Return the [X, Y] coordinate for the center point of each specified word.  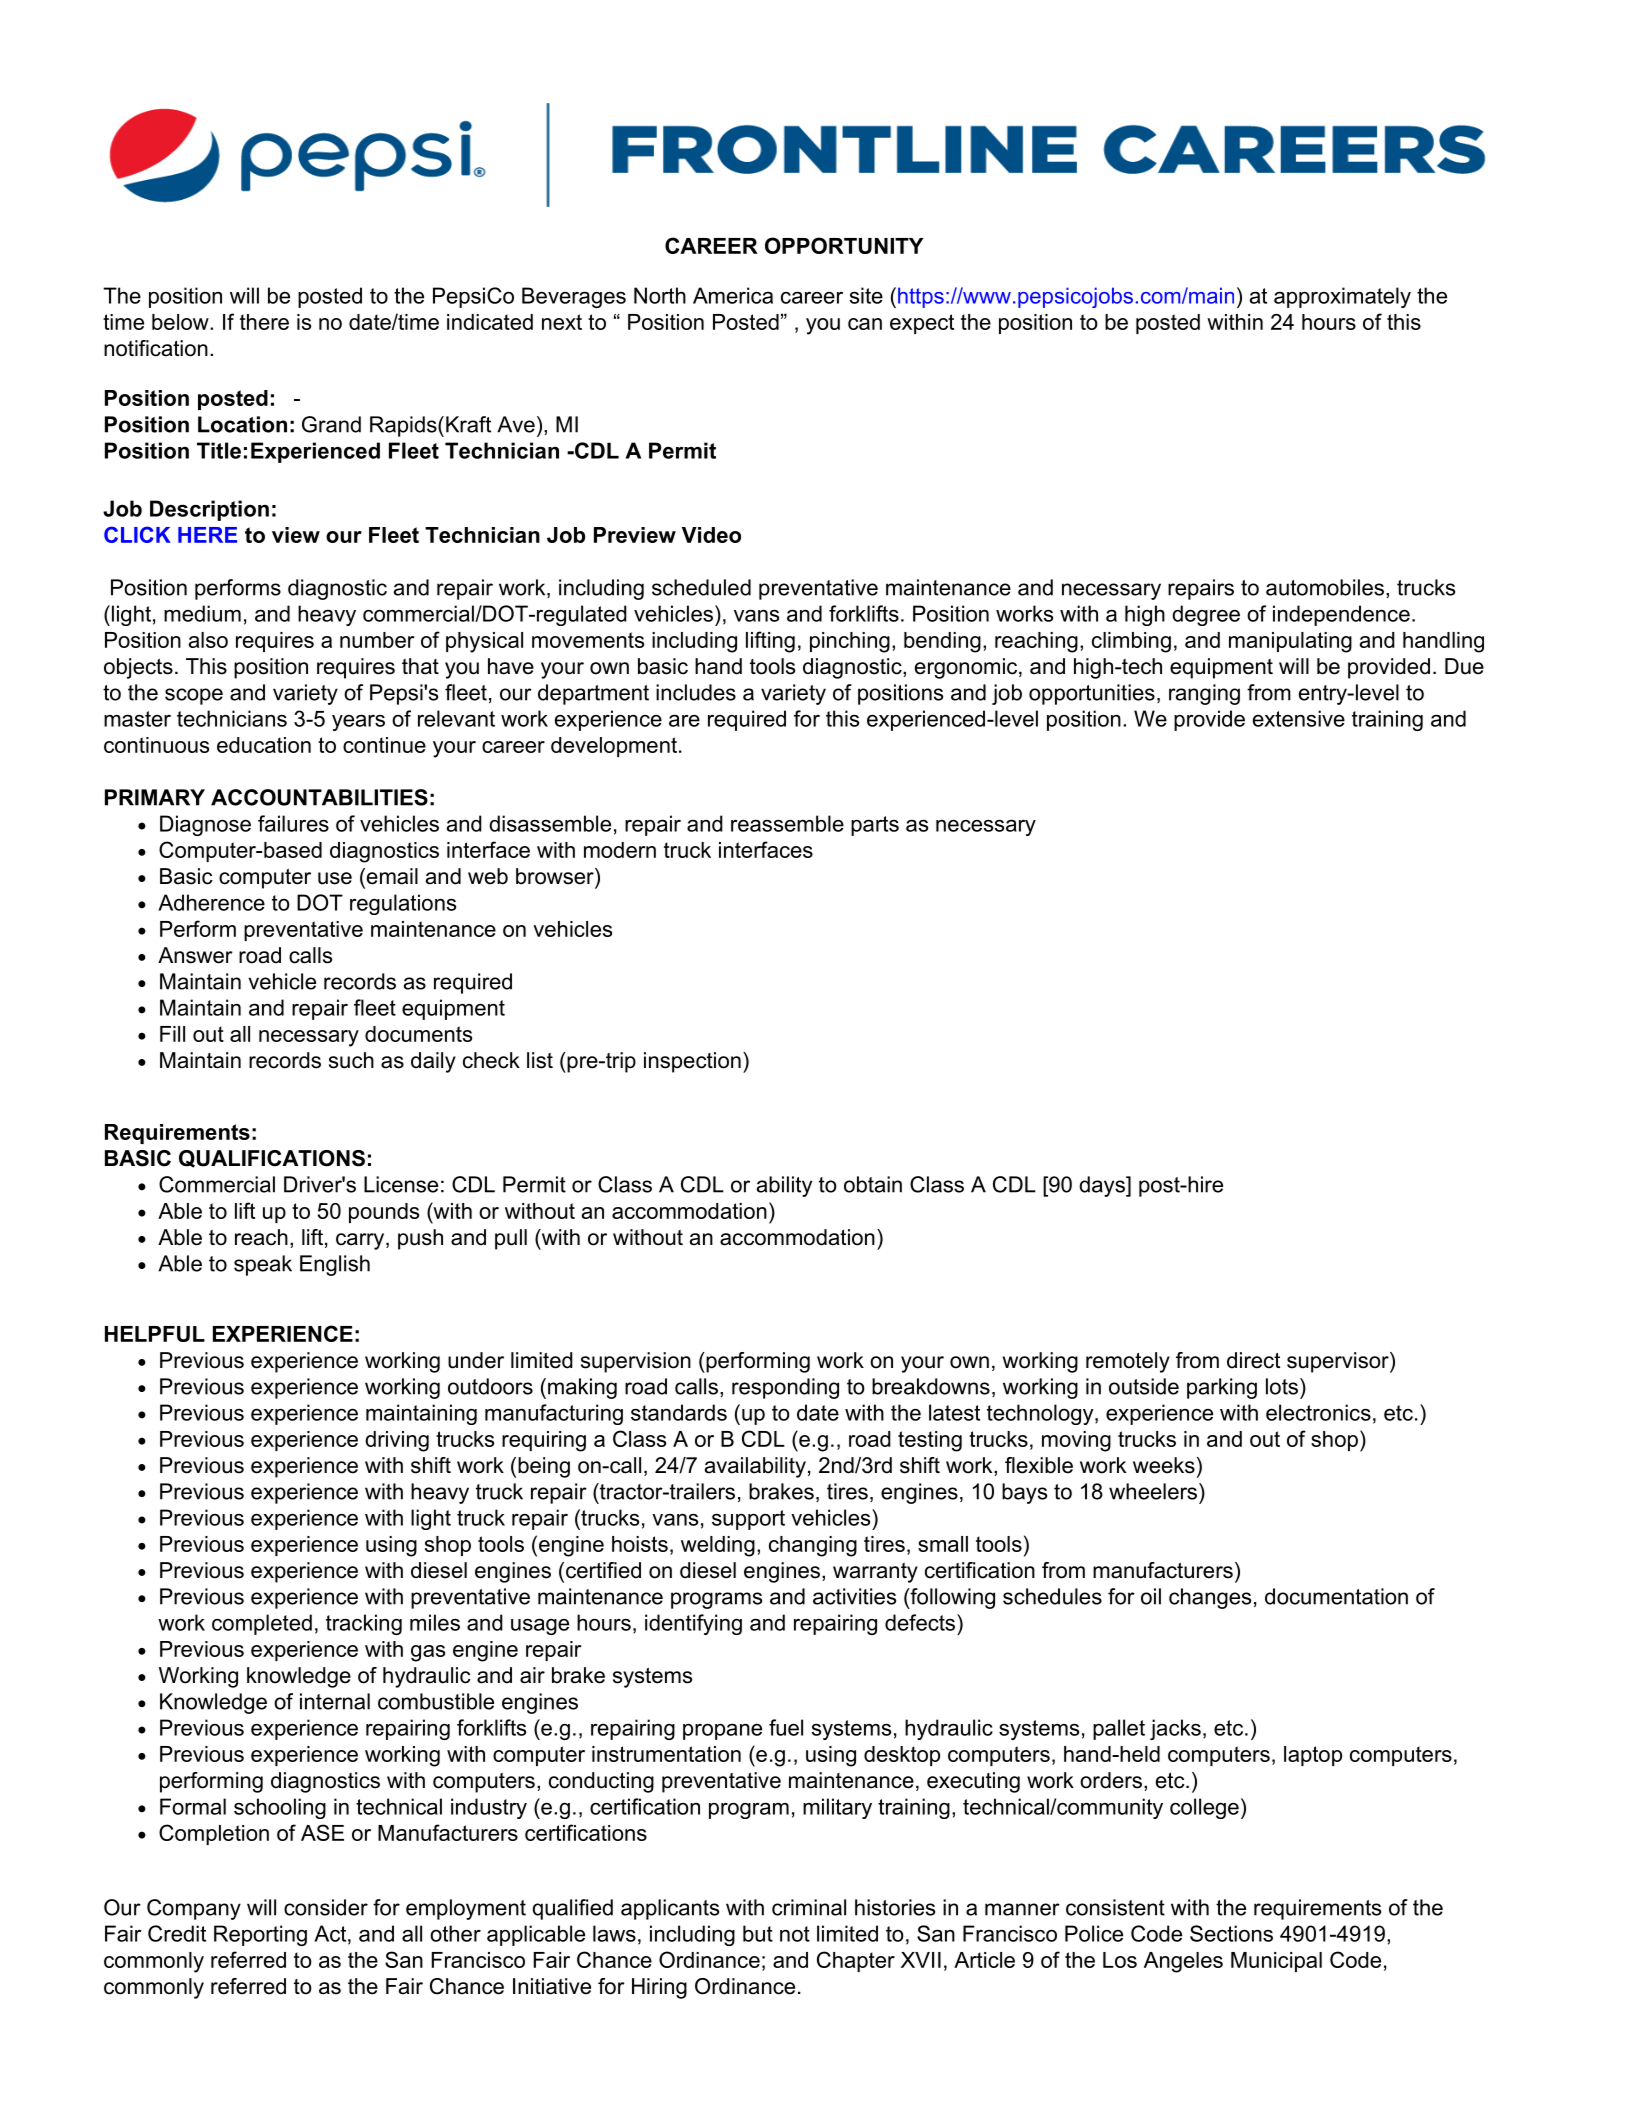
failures [293, 823]
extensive [1299, 718]
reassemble [787, 823]
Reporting [260, 1935]
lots [1282, 1386]
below [181, 322]
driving [397, 1441]
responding [785, 1388]
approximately [1342, 297]
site [866, 295]
